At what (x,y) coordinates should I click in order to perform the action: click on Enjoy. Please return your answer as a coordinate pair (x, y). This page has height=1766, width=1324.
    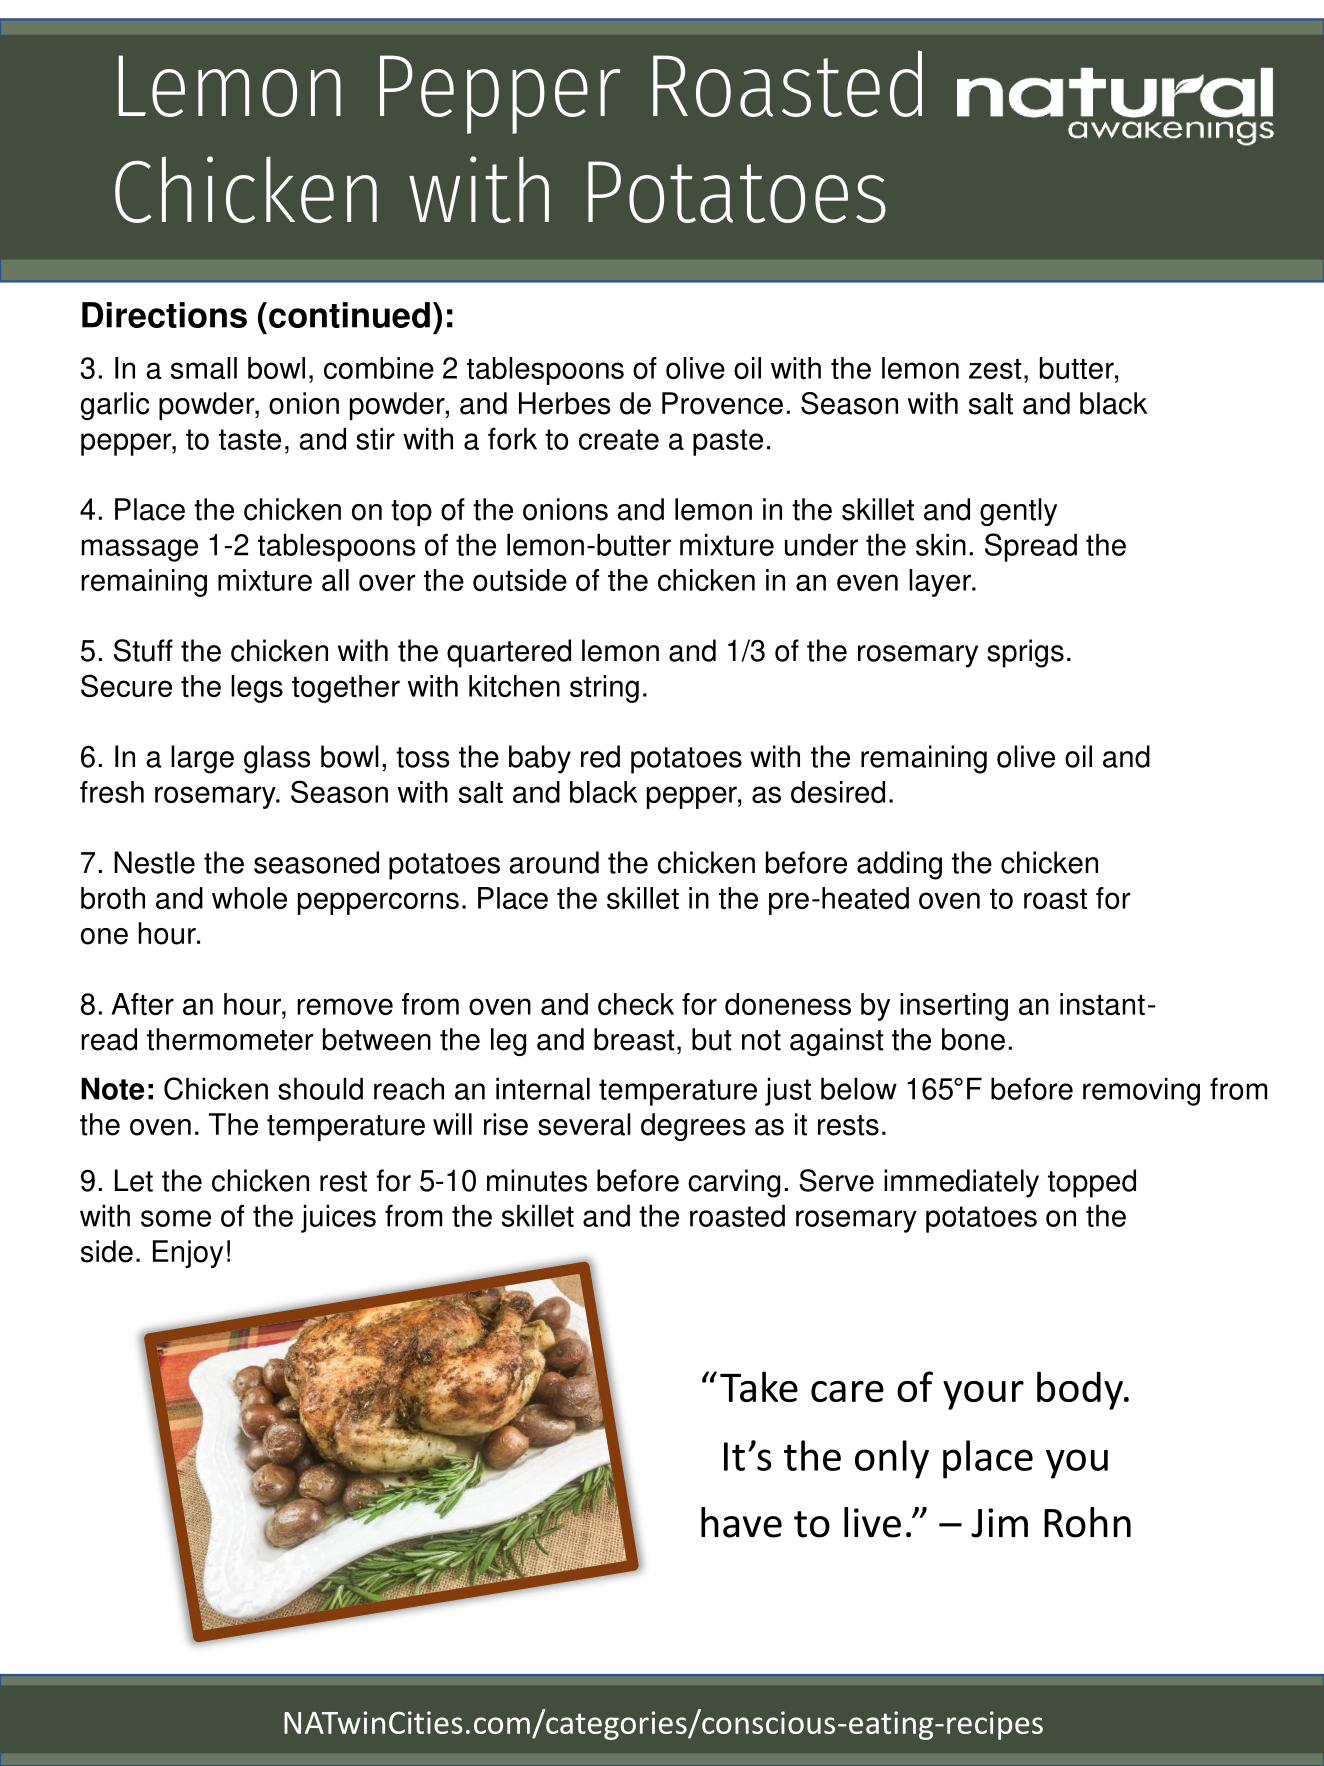
    Looking at the image, I should click on (188, 1254).
